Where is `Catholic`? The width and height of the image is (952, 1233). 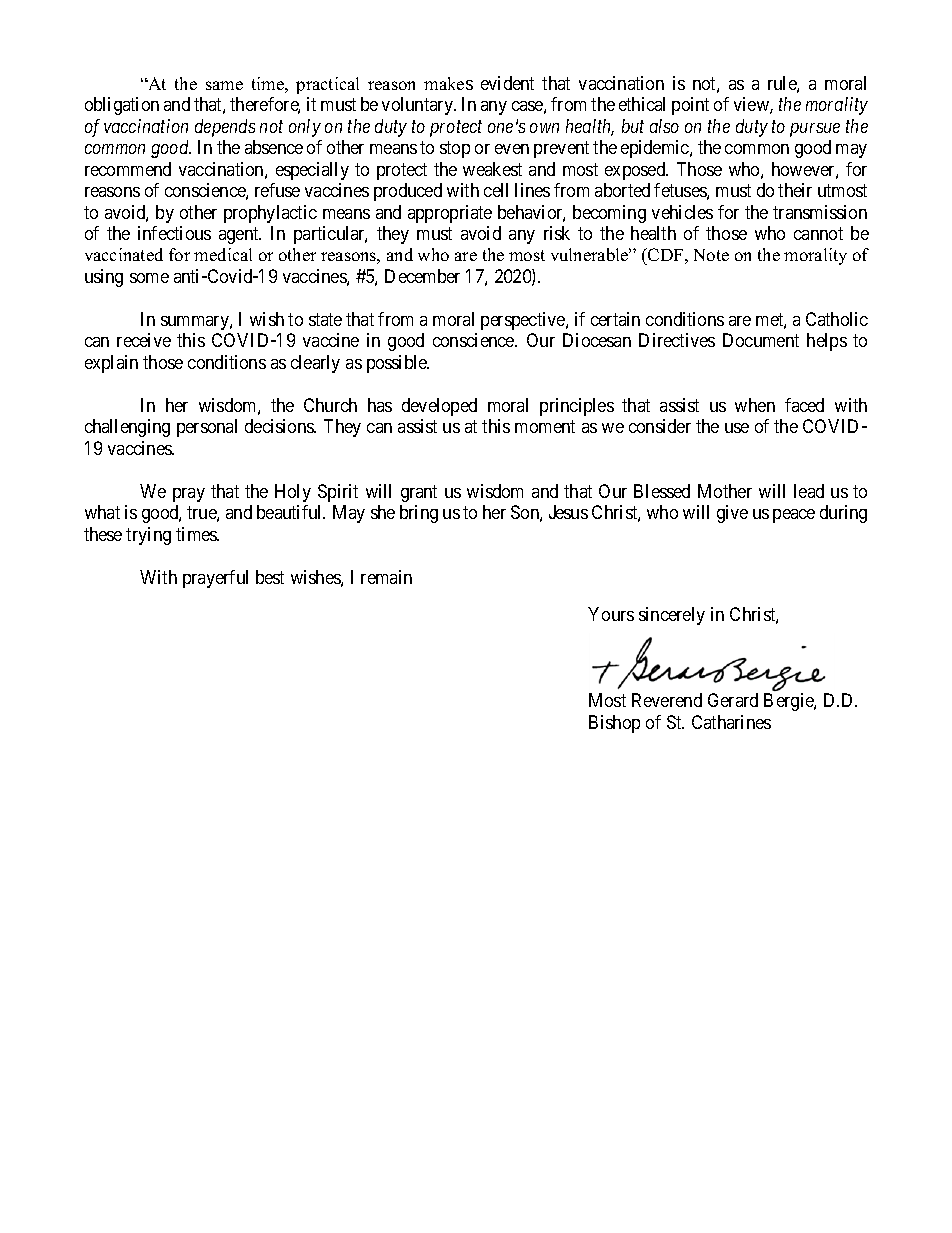
Catholic is located at coordinates (837, 319).
